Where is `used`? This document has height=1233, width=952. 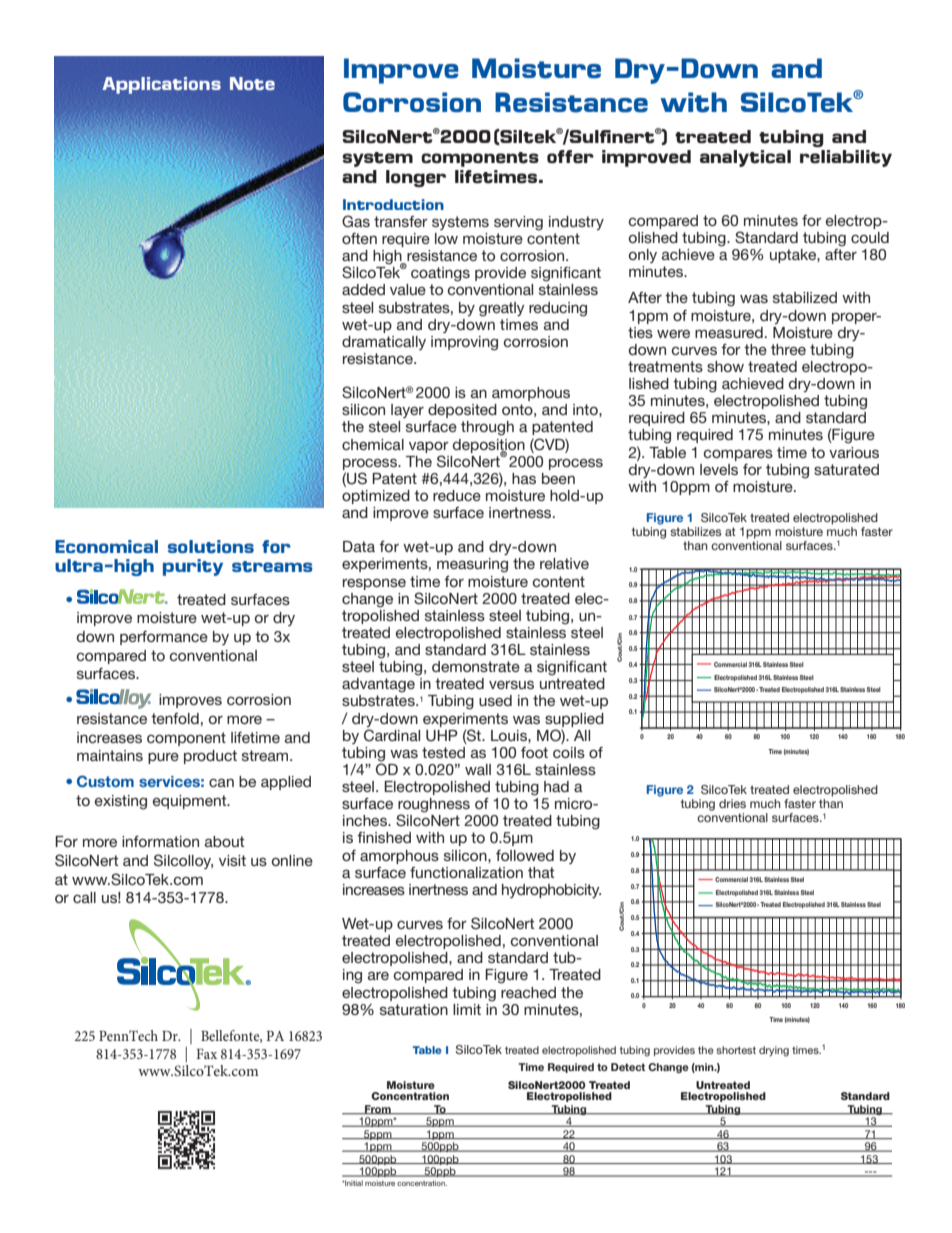 used is located at coordinates (495, 700).
